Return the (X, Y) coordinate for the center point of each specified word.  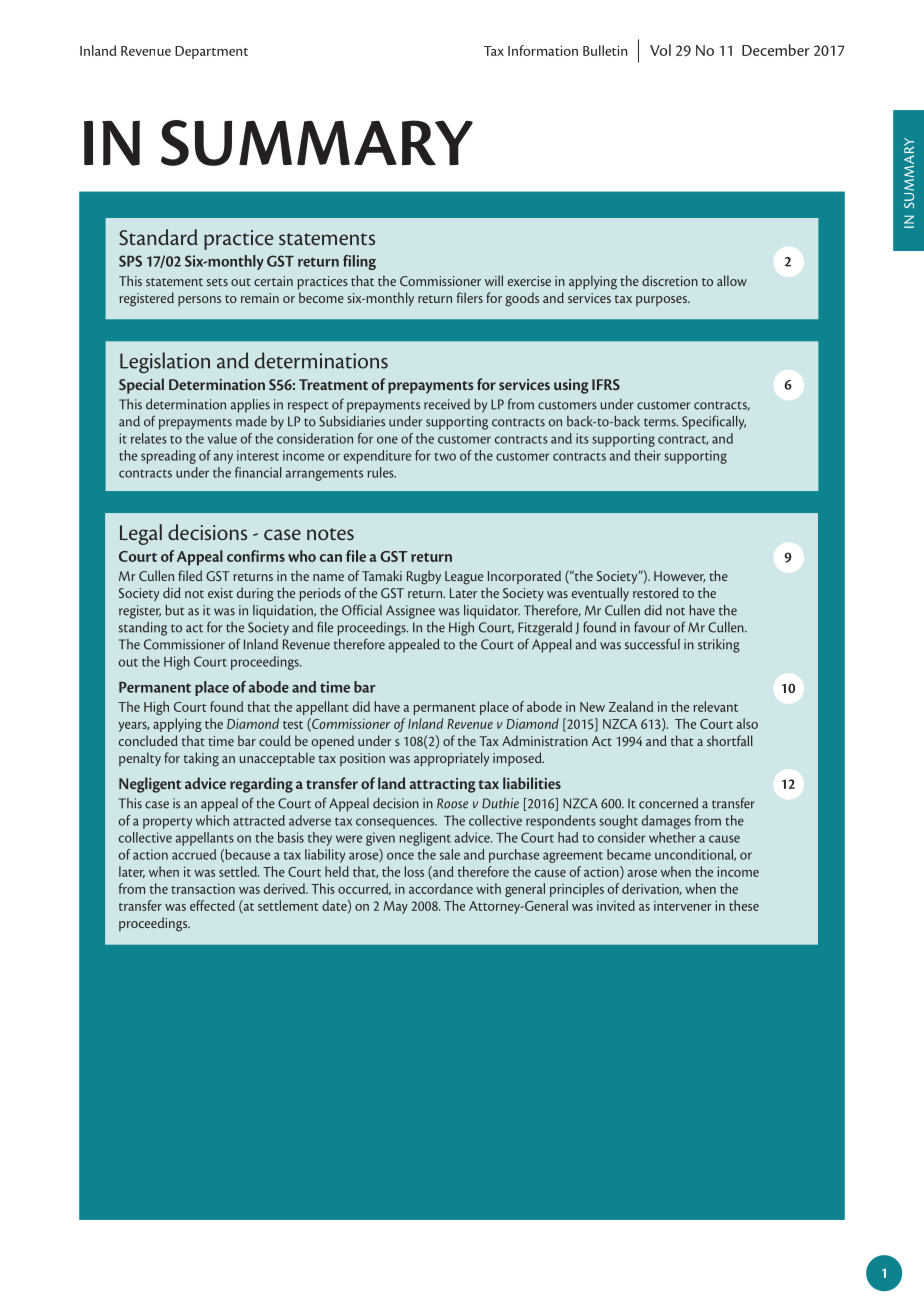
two (445, 457)
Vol (660, 50)
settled (239, 871)
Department (211, 52)
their (648, 455)
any (223, 458)
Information (543, 50)
